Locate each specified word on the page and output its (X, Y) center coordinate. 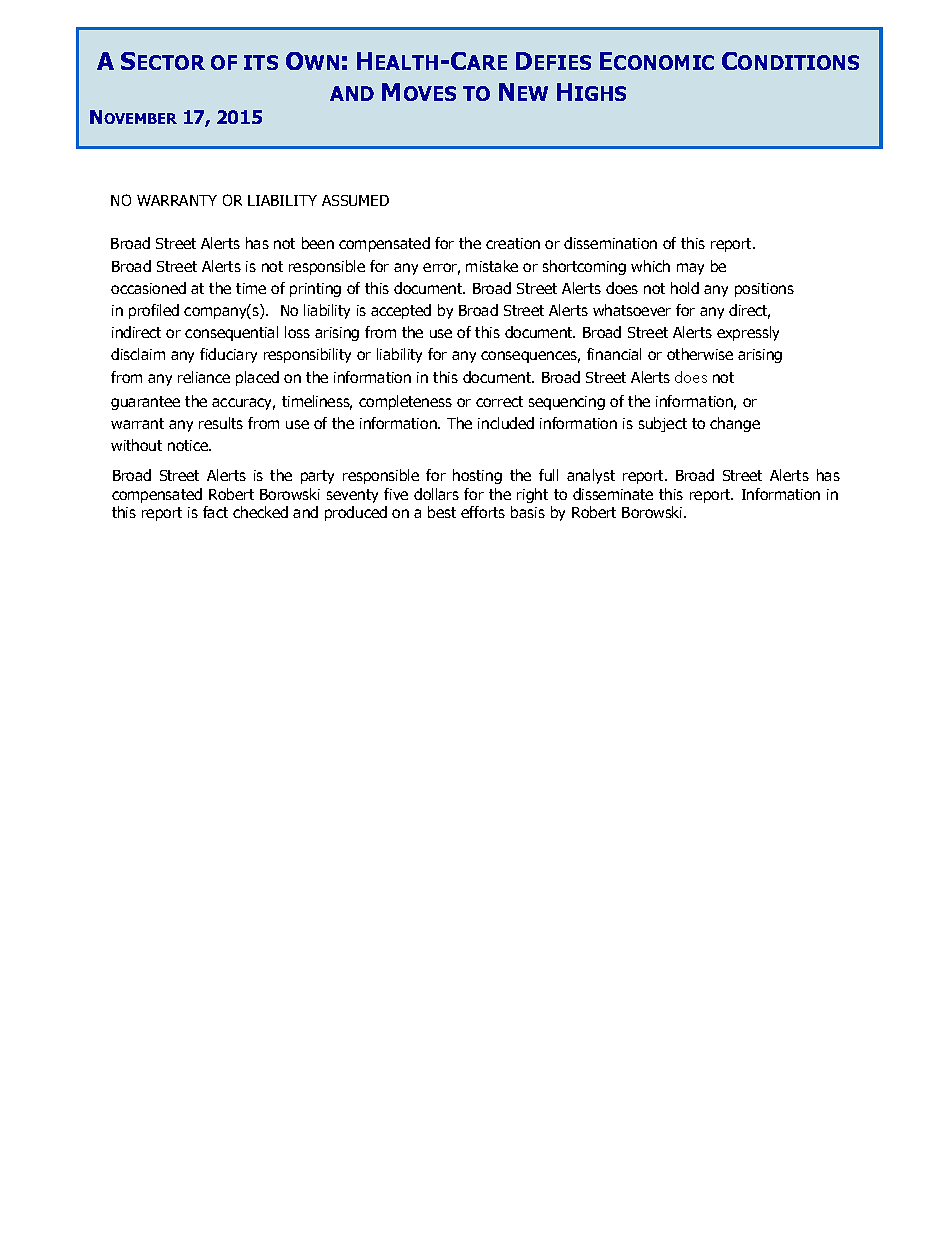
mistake (492, 266)
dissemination (610, 243)
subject (663, 424)
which (650, 266)
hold (685, 288)
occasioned (148, 288)
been (318, 243)
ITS (261, 62)
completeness (405, 402)
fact (215, 512)
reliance (204, 377)
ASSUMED (355, 200)
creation (513, 243)
